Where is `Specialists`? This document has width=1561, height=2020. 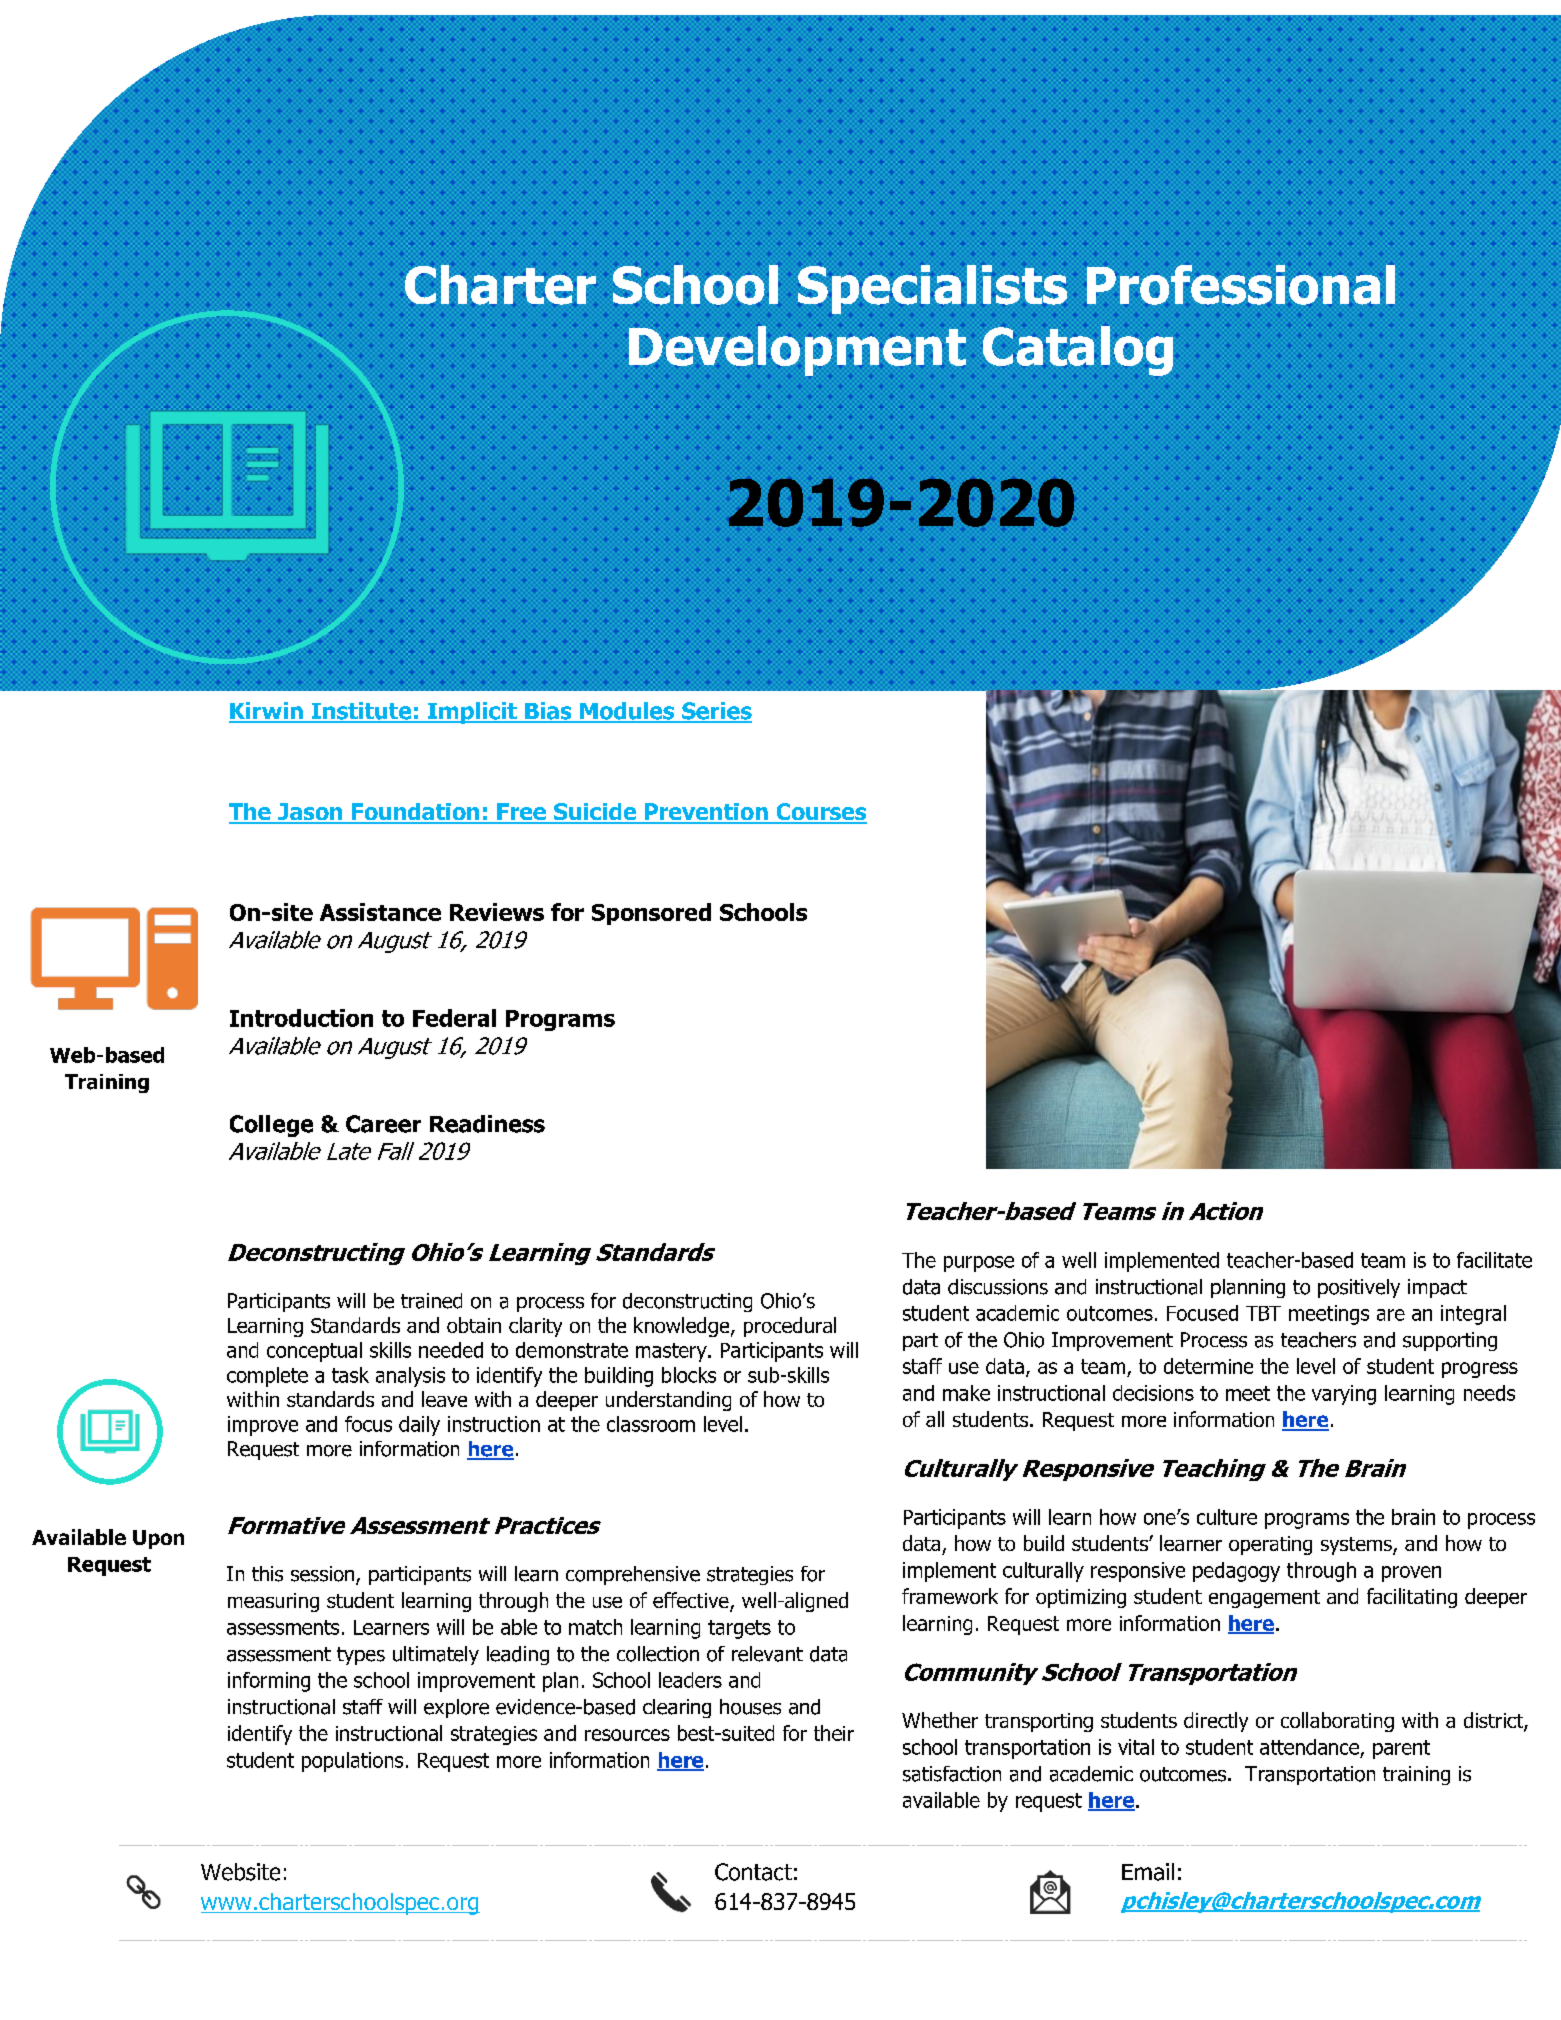 Specialists is located at coordinates (932, 289).
